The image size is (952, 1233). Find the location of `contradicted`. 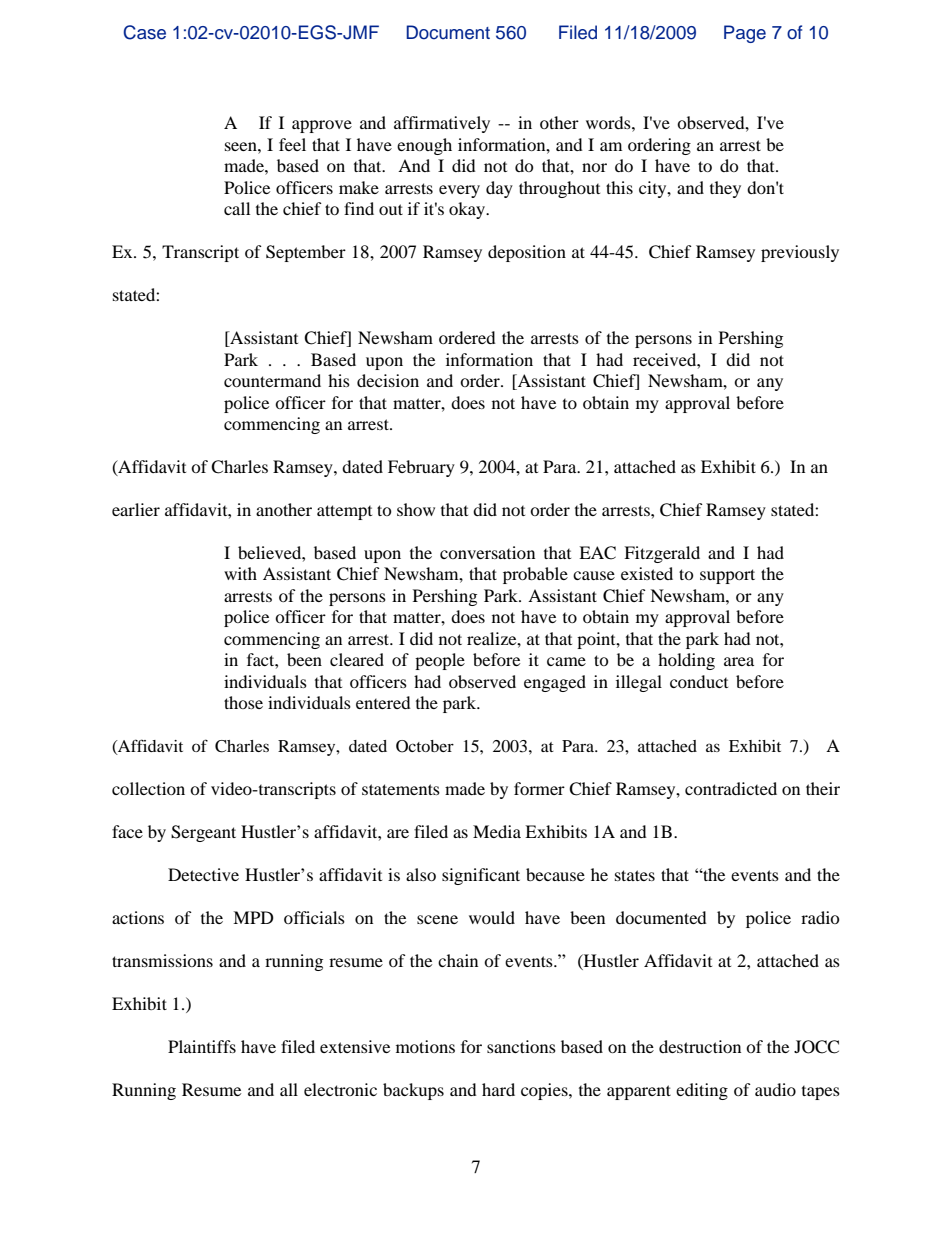

contradicted is located at coordinates (731, 788).
